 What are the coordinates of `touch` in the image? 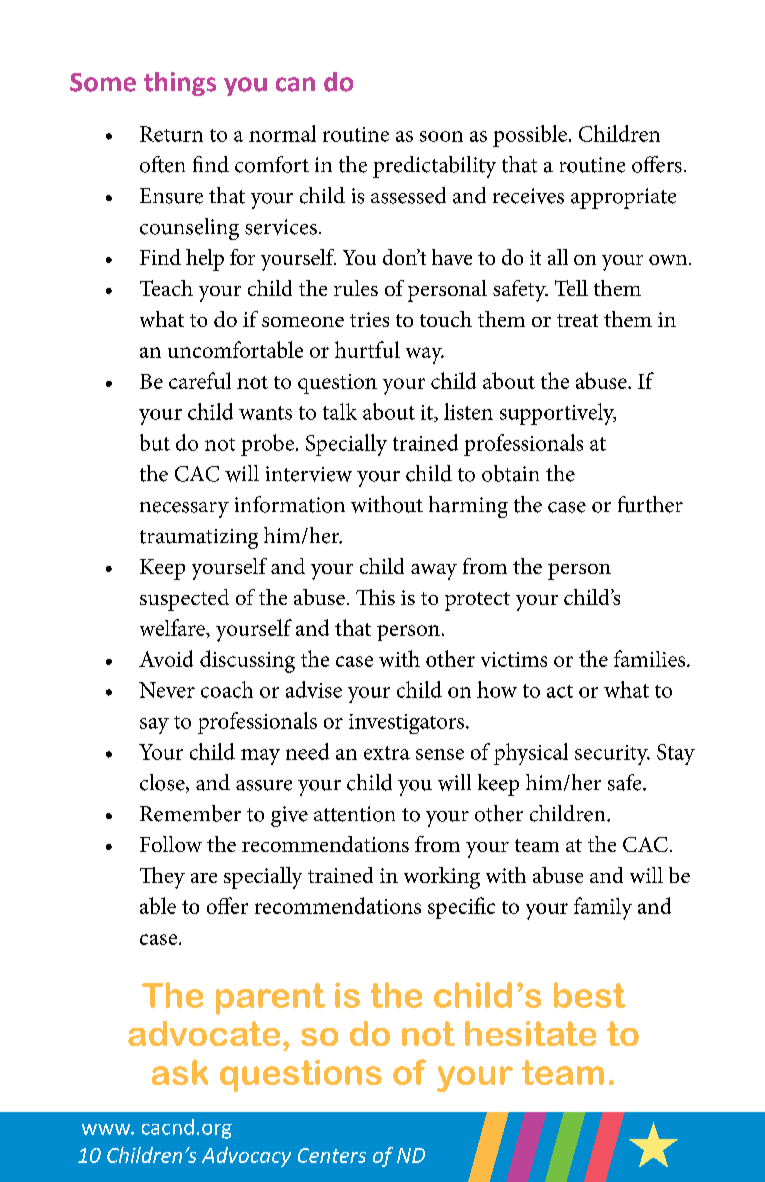 It's located at (446, 319).
